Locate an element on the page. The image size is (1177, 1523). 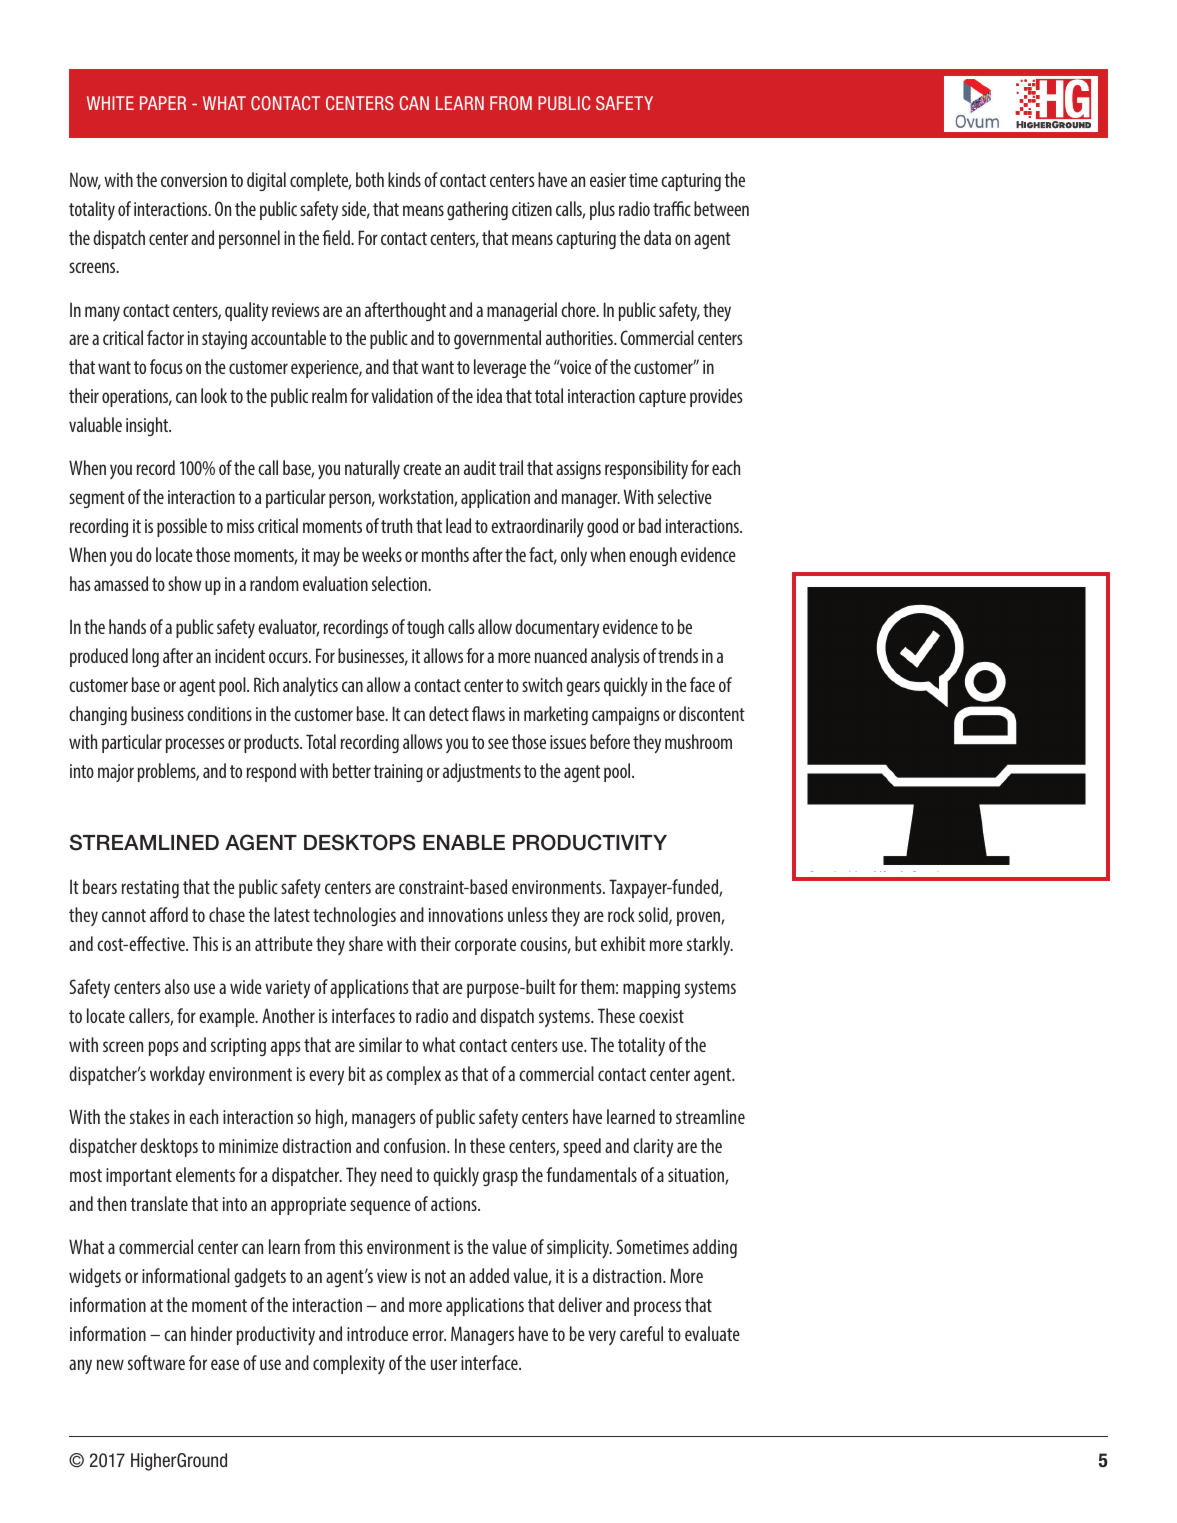
easier is located at coordinates (608, 180).
